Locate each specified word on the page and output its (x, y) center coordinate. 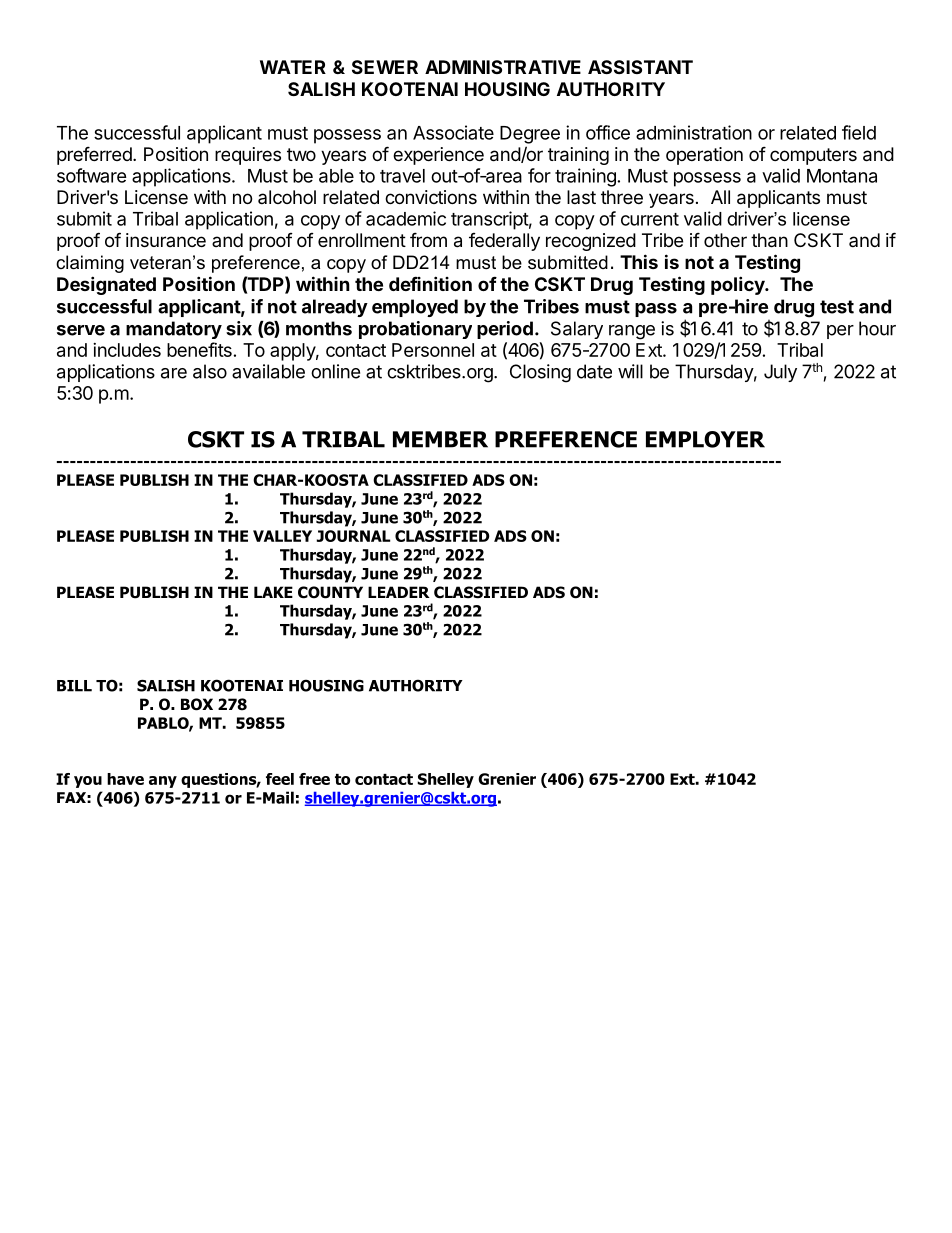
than (769, 240)
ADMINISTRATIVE (503, 67)
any (163, 782)
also (210, 371)
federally (504, 242)
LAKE (273, 592)
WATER (293, 67)
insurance (166, 240)
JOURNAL (353, 536)
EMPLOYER (705, 439)
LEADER (399, 592)
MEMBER (440, 439)
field (859, 132)
